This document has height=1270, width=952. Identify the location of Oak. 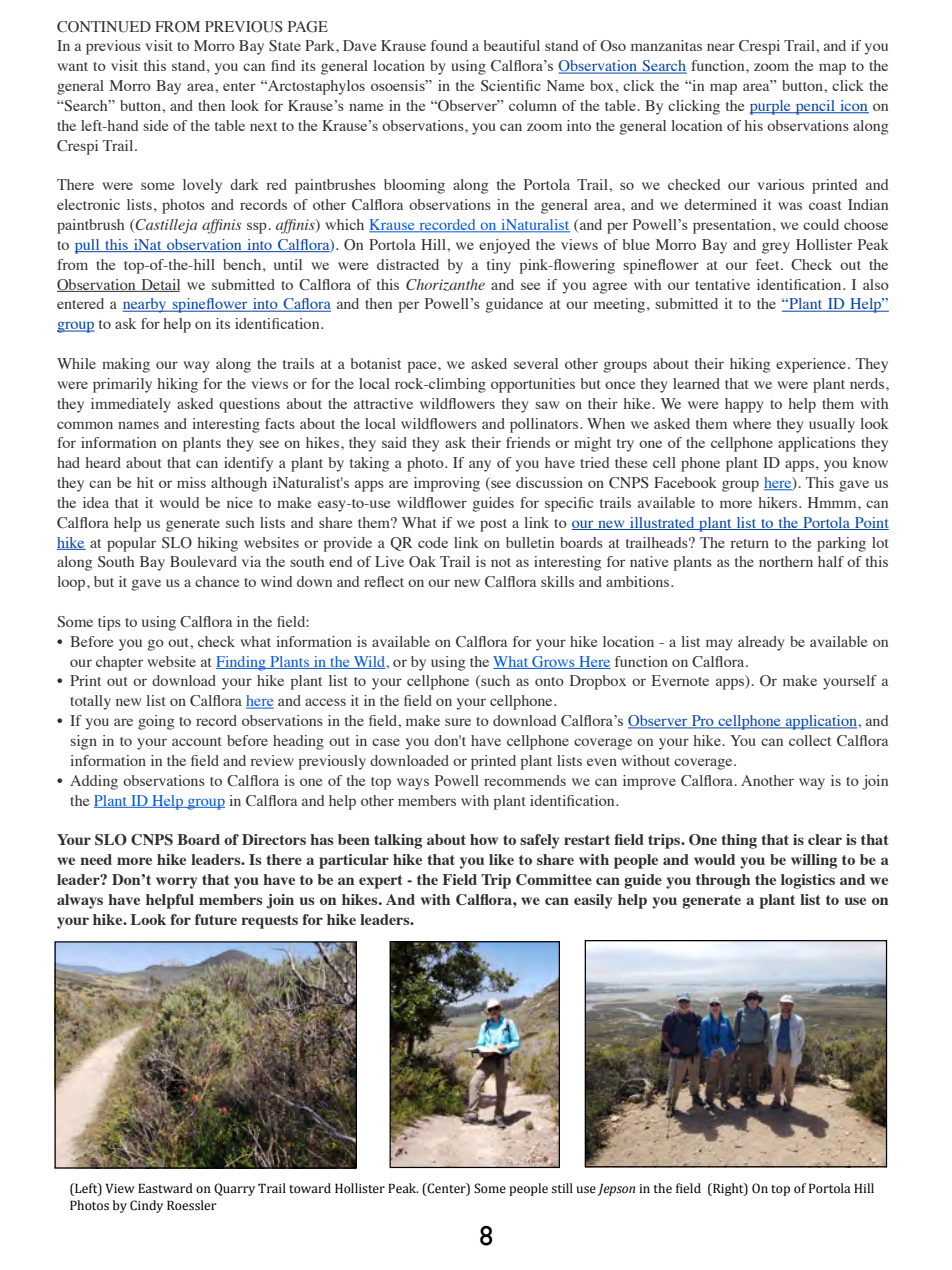
(422, 562).
